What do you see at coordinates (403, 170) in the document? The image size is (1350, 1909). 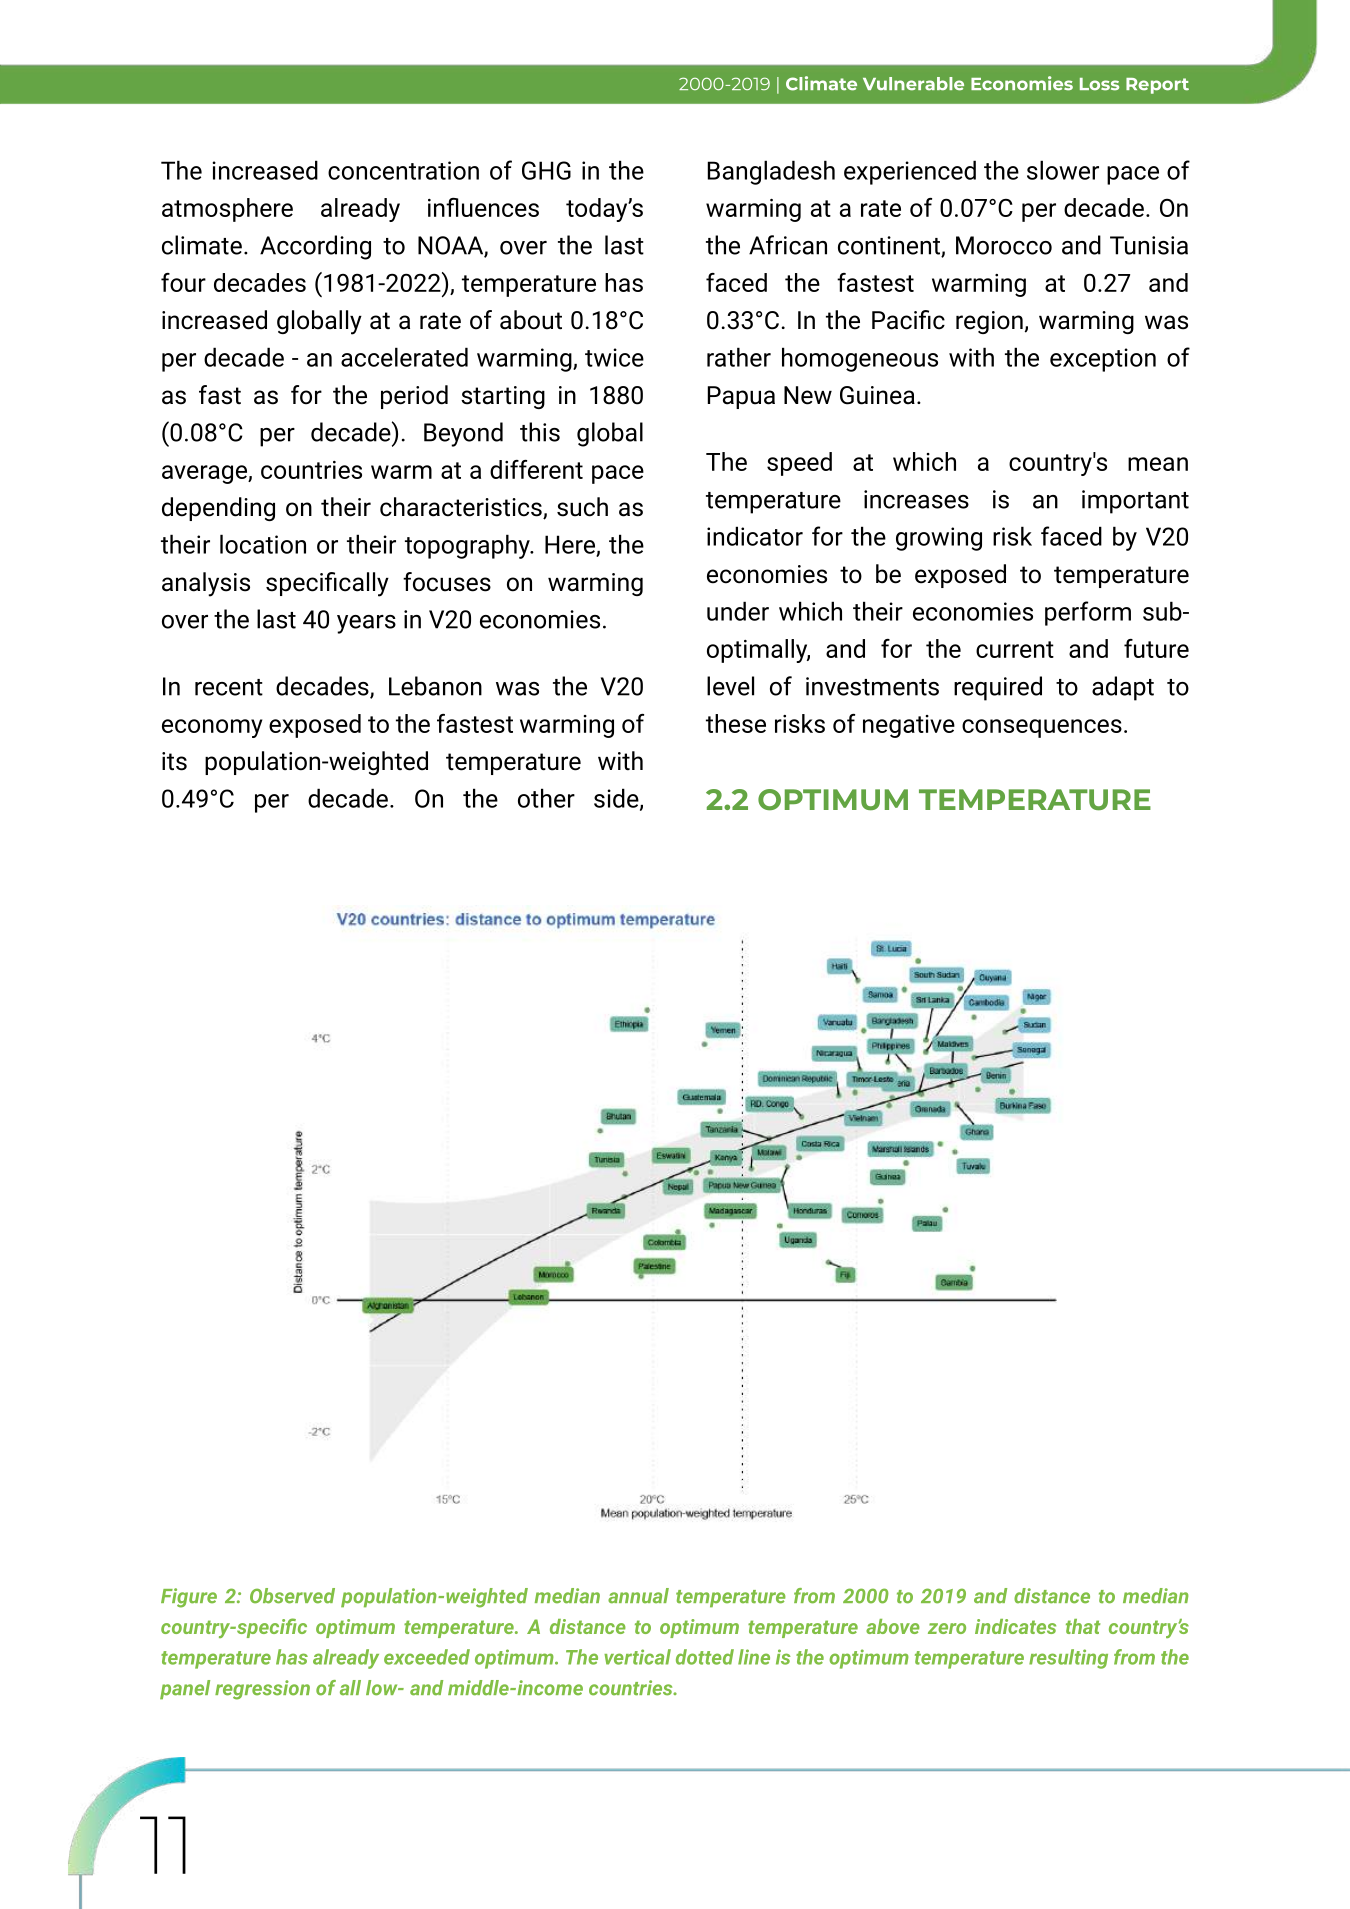 I see `concentration` at bounding box center [403, 170].
